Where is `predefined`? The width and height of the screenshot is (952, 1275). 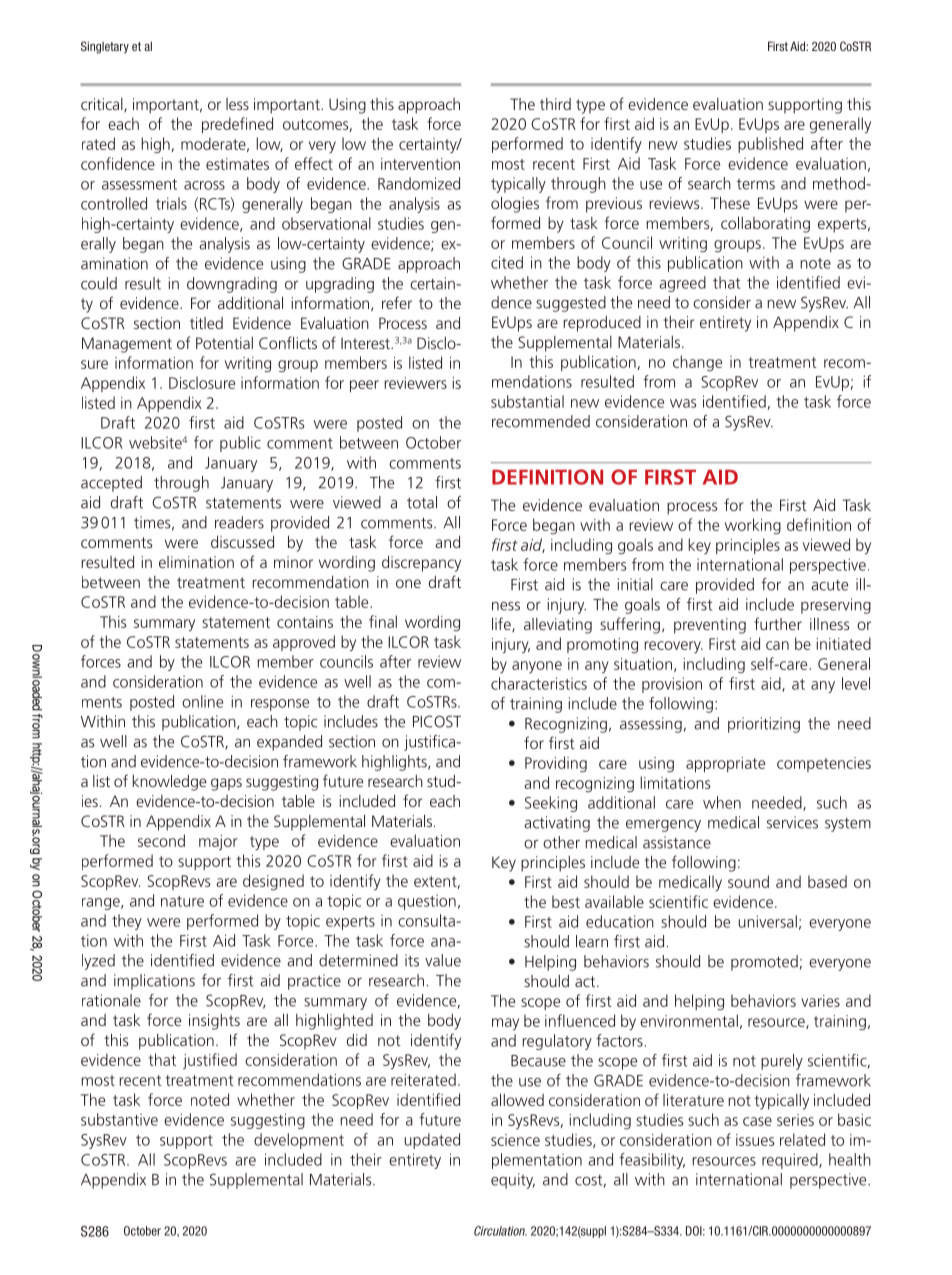
predefined is located at coordinates (237, 125).
